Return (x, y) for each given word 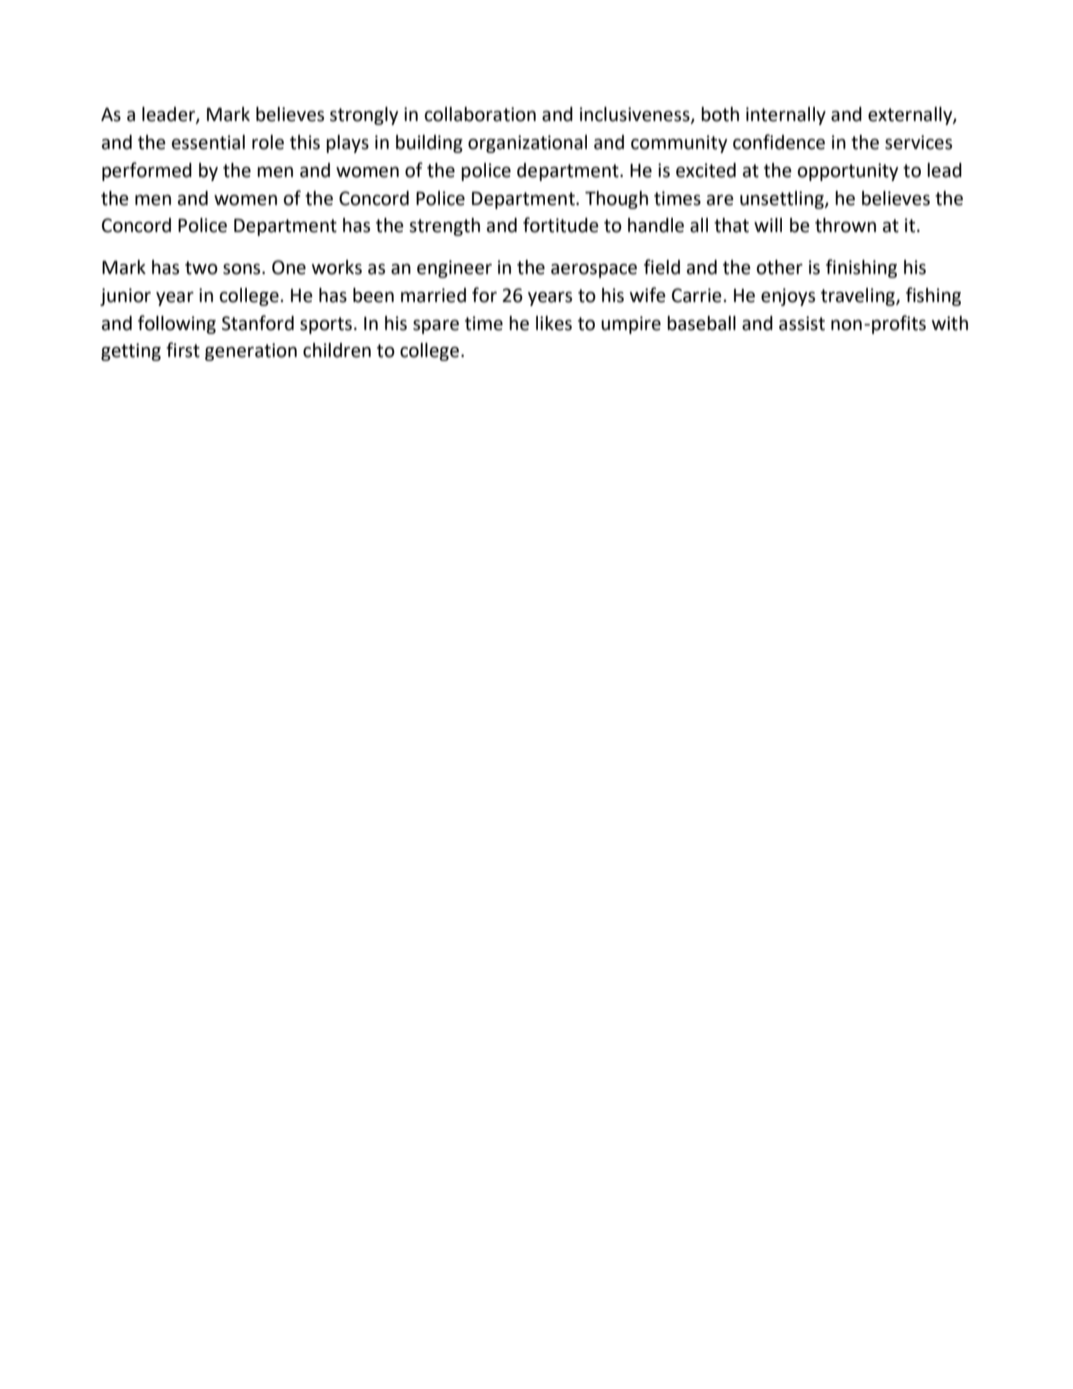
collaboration (480, 114)
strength (444, 227)
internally (786, 116)
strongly (364, 116)
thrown (845, 225)
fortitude (561, 225)
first (183, 350)
